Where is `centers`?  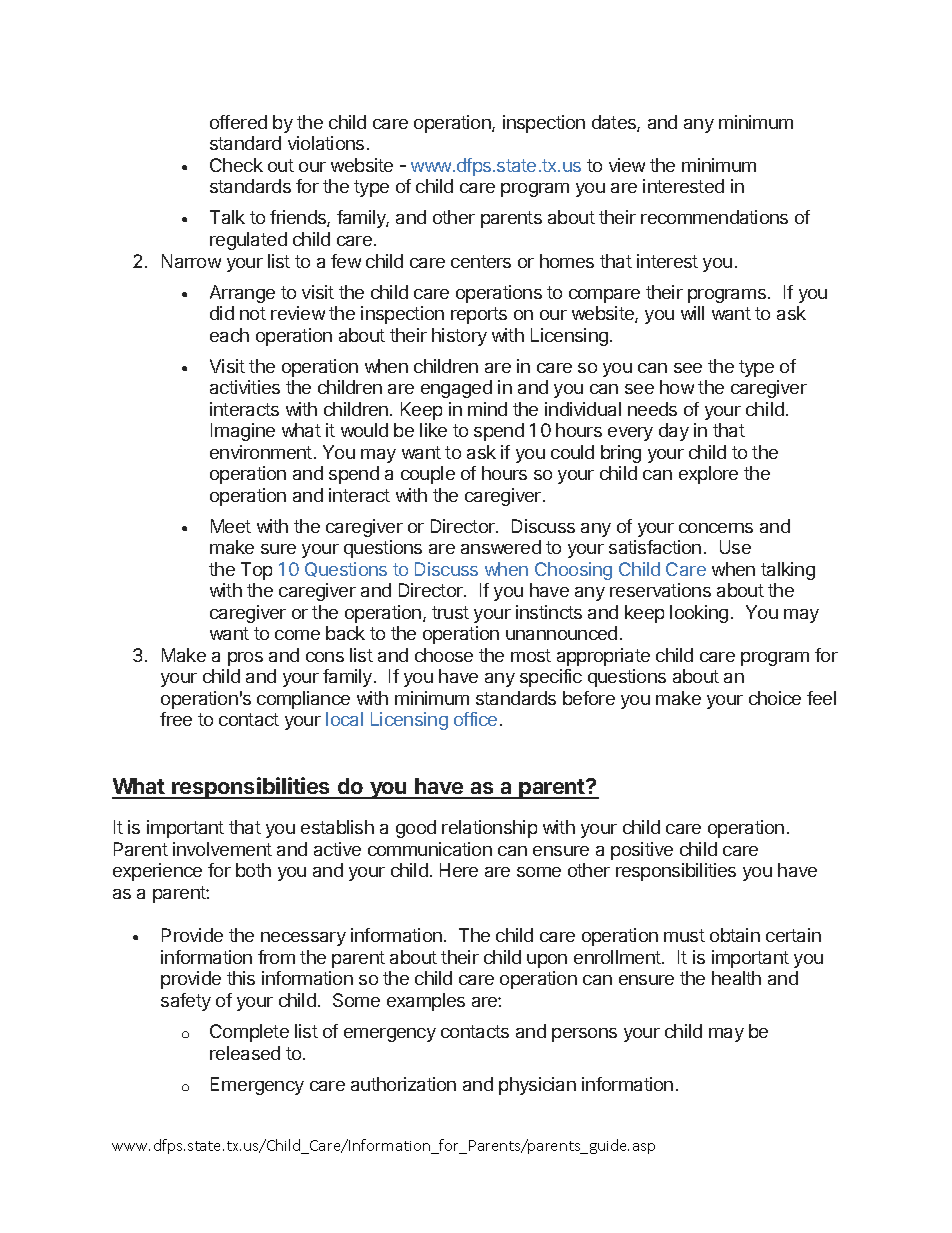 centers is located at coordinates (481, 261).
